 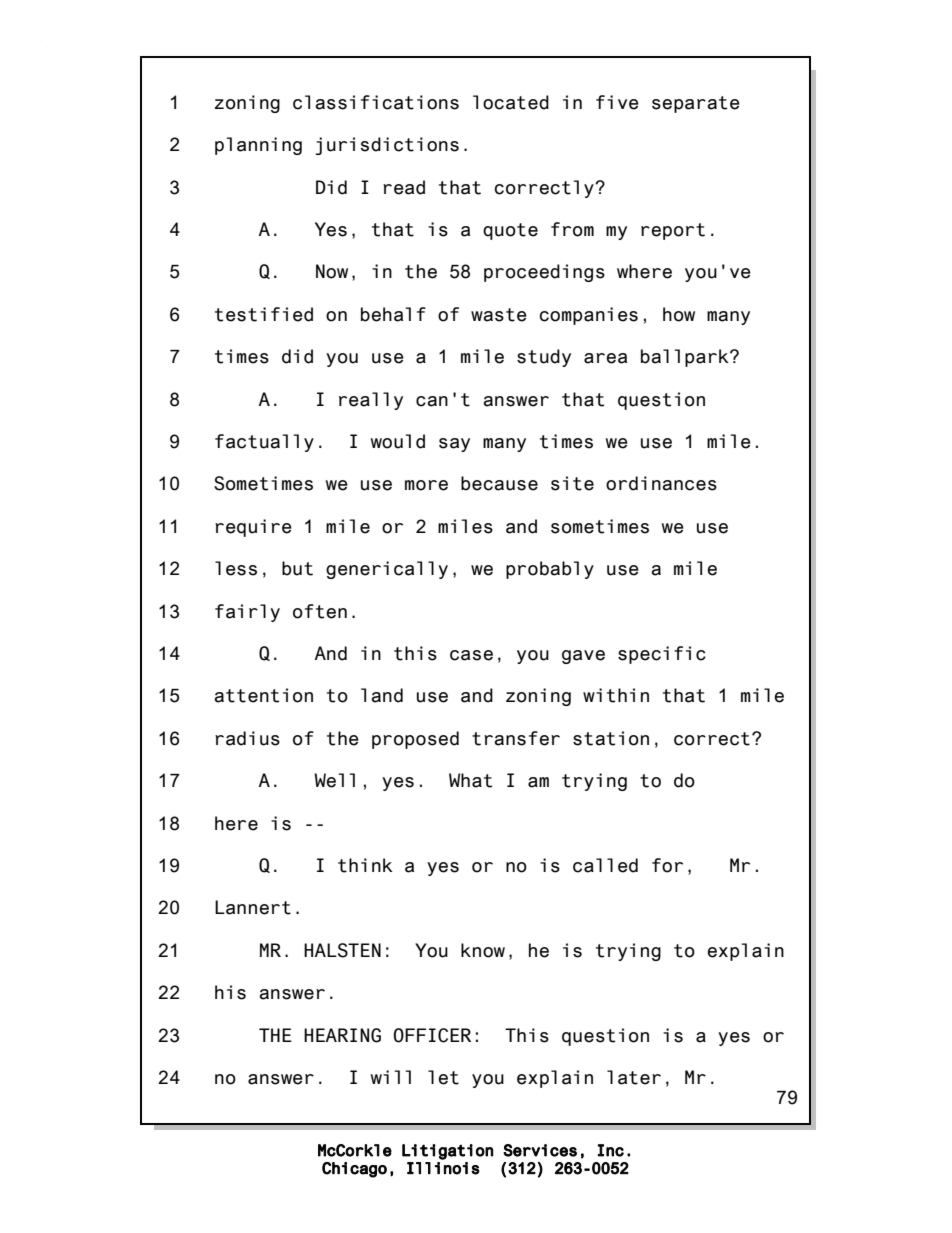 What do you see at coordinates (258, 146) in the image?
I see `planning` at bounding box center [258, 146].
